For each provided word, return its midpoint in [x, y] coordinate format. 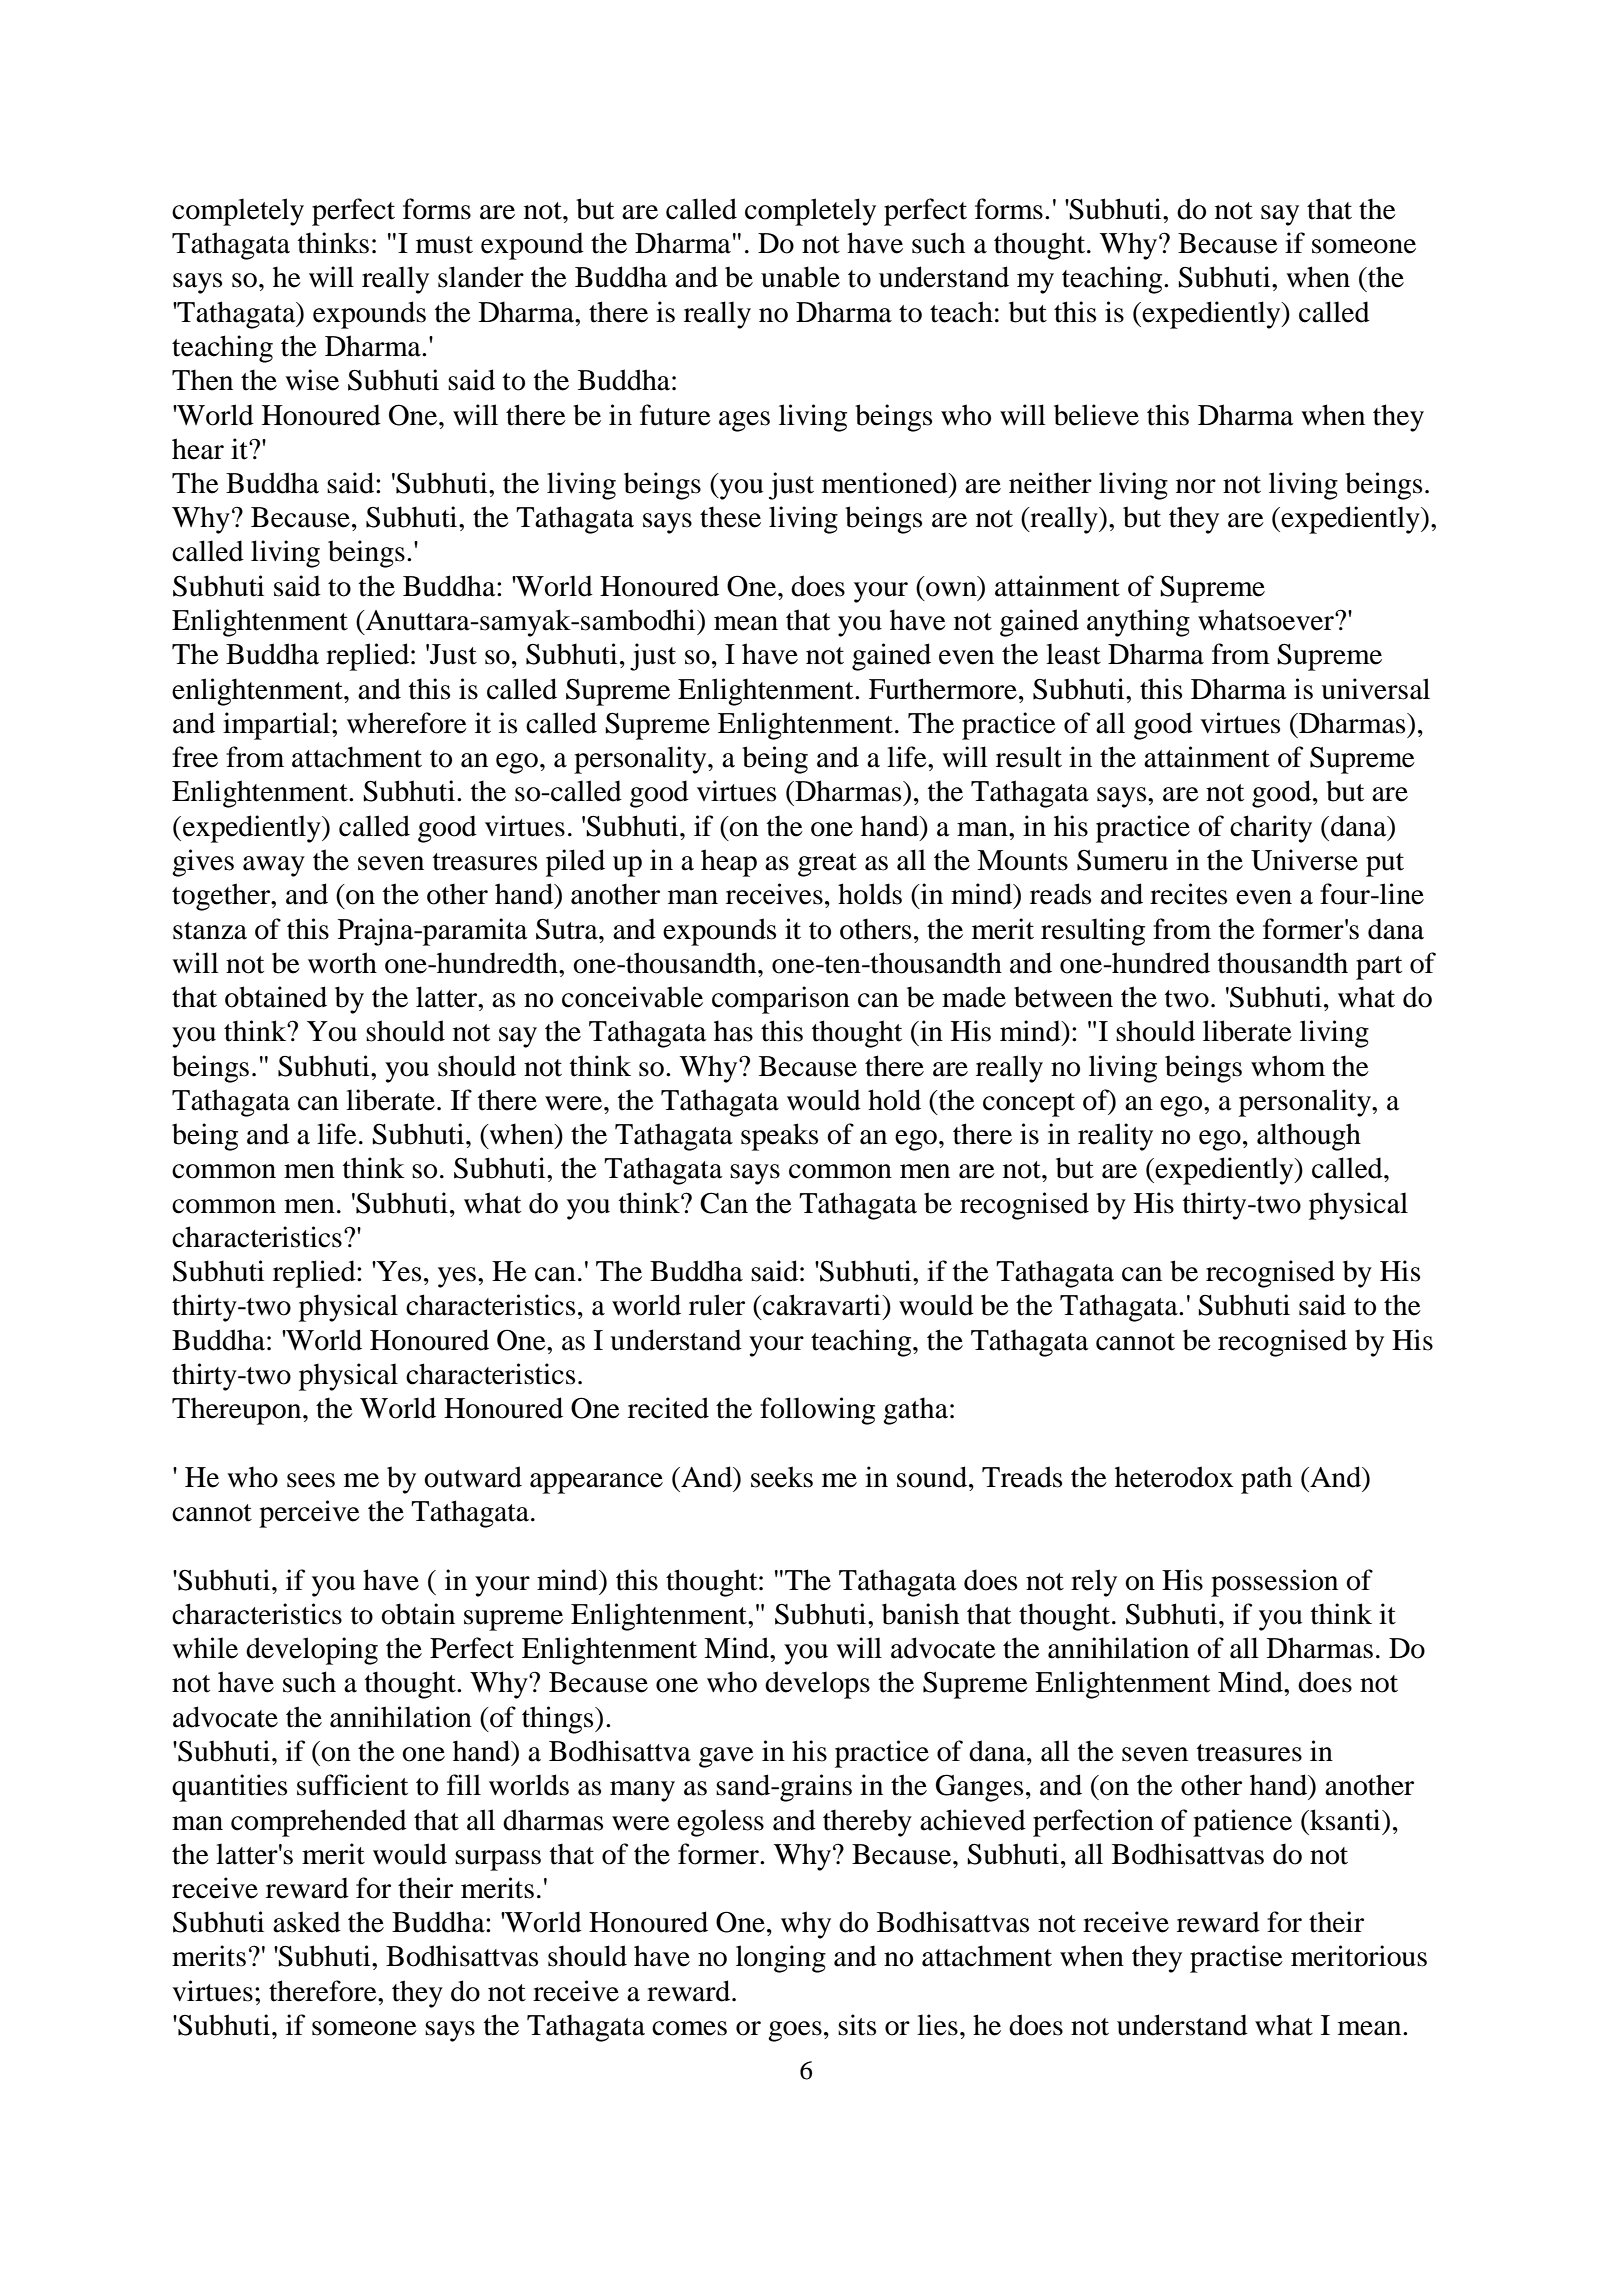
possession [1274, 1583]
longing [781, 1959]
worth [342, 963]
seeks [782, 1477]
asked [307, 1922]
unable [800, 277]
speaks [779, 1137]
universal [1375, 689]
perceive [309, 1514]
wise [312, 380]
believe [1096, 415]
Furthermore [943, 689]
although [1309, 1137]
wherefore [407, 723]
